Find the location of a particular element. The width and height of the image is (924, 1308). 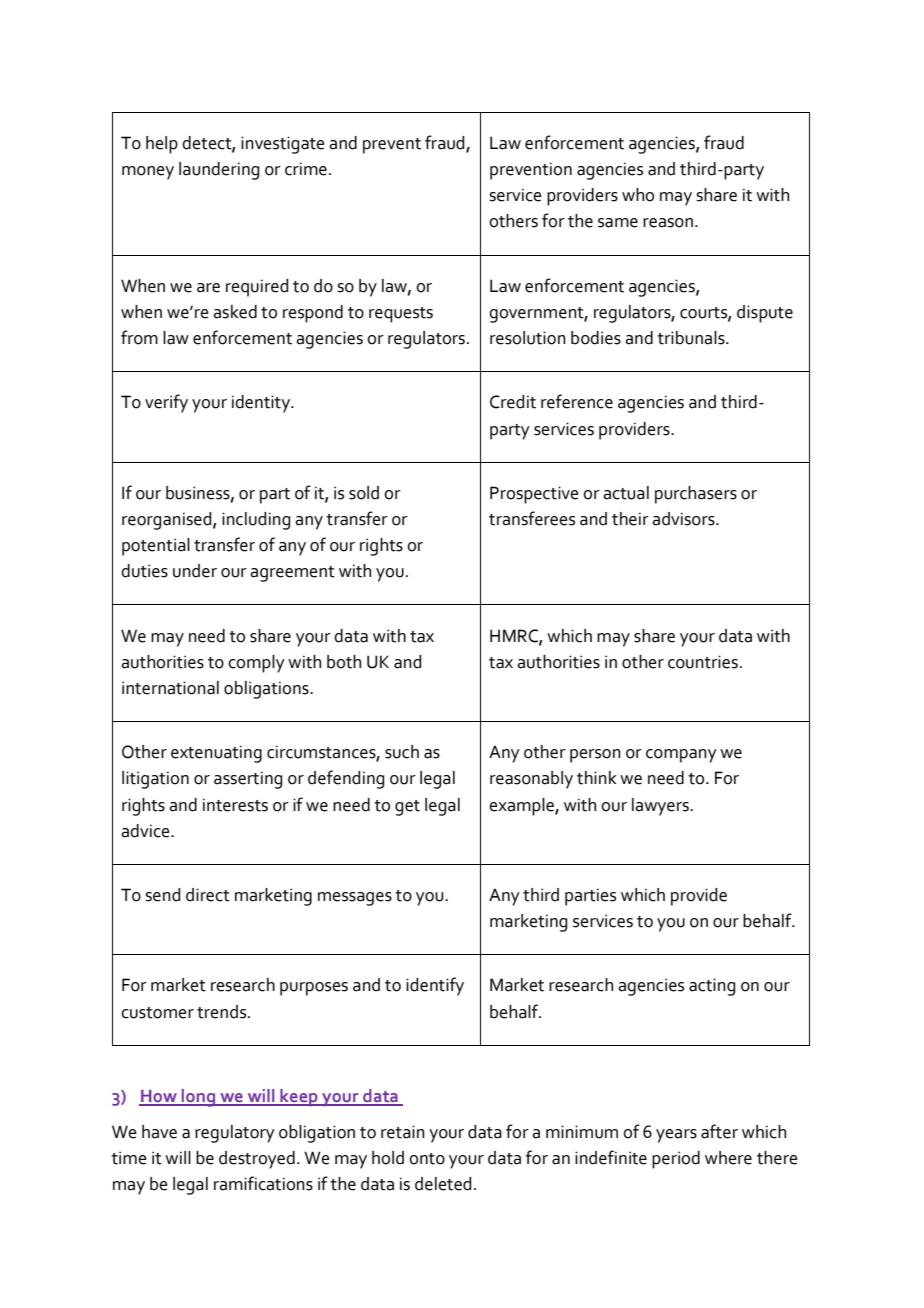

onto is located at coordinates (427, 1159).
